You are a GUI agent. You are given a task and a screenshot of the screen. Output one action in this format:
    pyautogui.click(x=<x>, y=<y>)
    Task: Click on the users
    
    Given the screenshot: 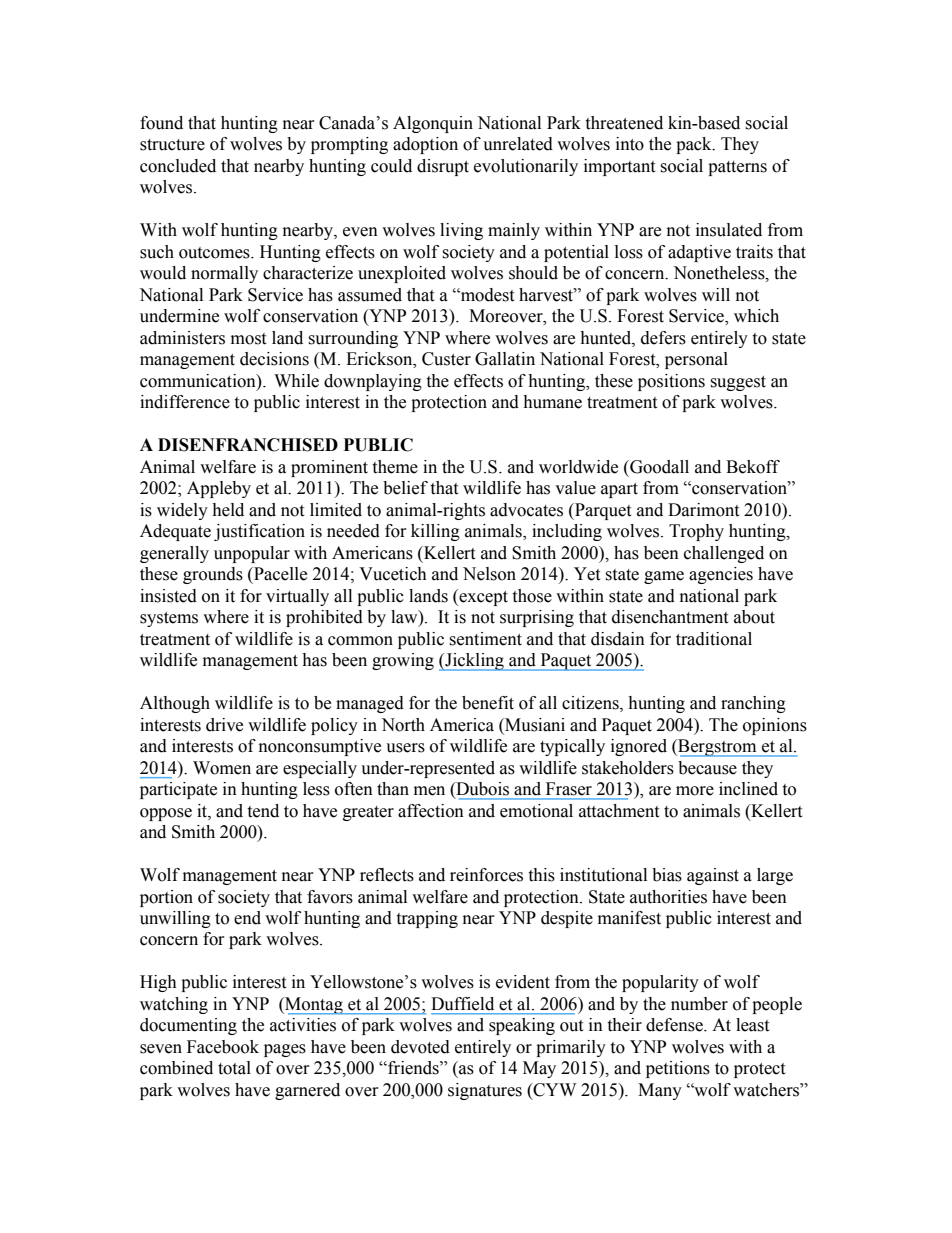 What is the action you would take?
    pyautogui.click(x=405, y=748)
